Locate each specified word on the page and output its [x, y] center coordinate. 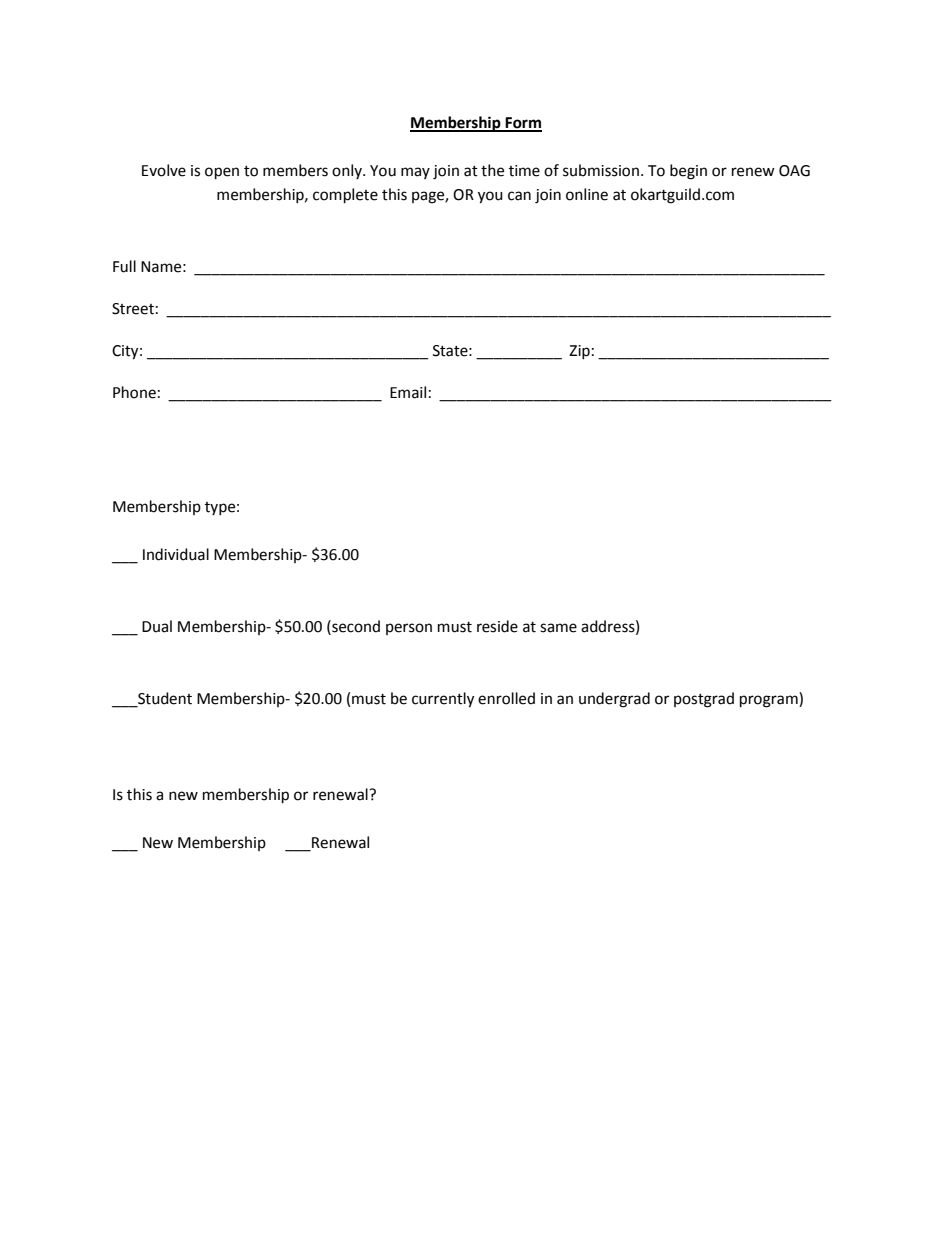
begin [688, 172]
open [222, 173]
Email [408, 392]
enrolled [506, 698]
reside [497, 626]
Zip [579, 352]
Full [124, 266]
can [519, 196]
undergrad [614, 700]
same [558, 628]
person [409, 629]
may [415, 173]
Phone [134, 392]
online [587, 194]
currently [443, 700]
